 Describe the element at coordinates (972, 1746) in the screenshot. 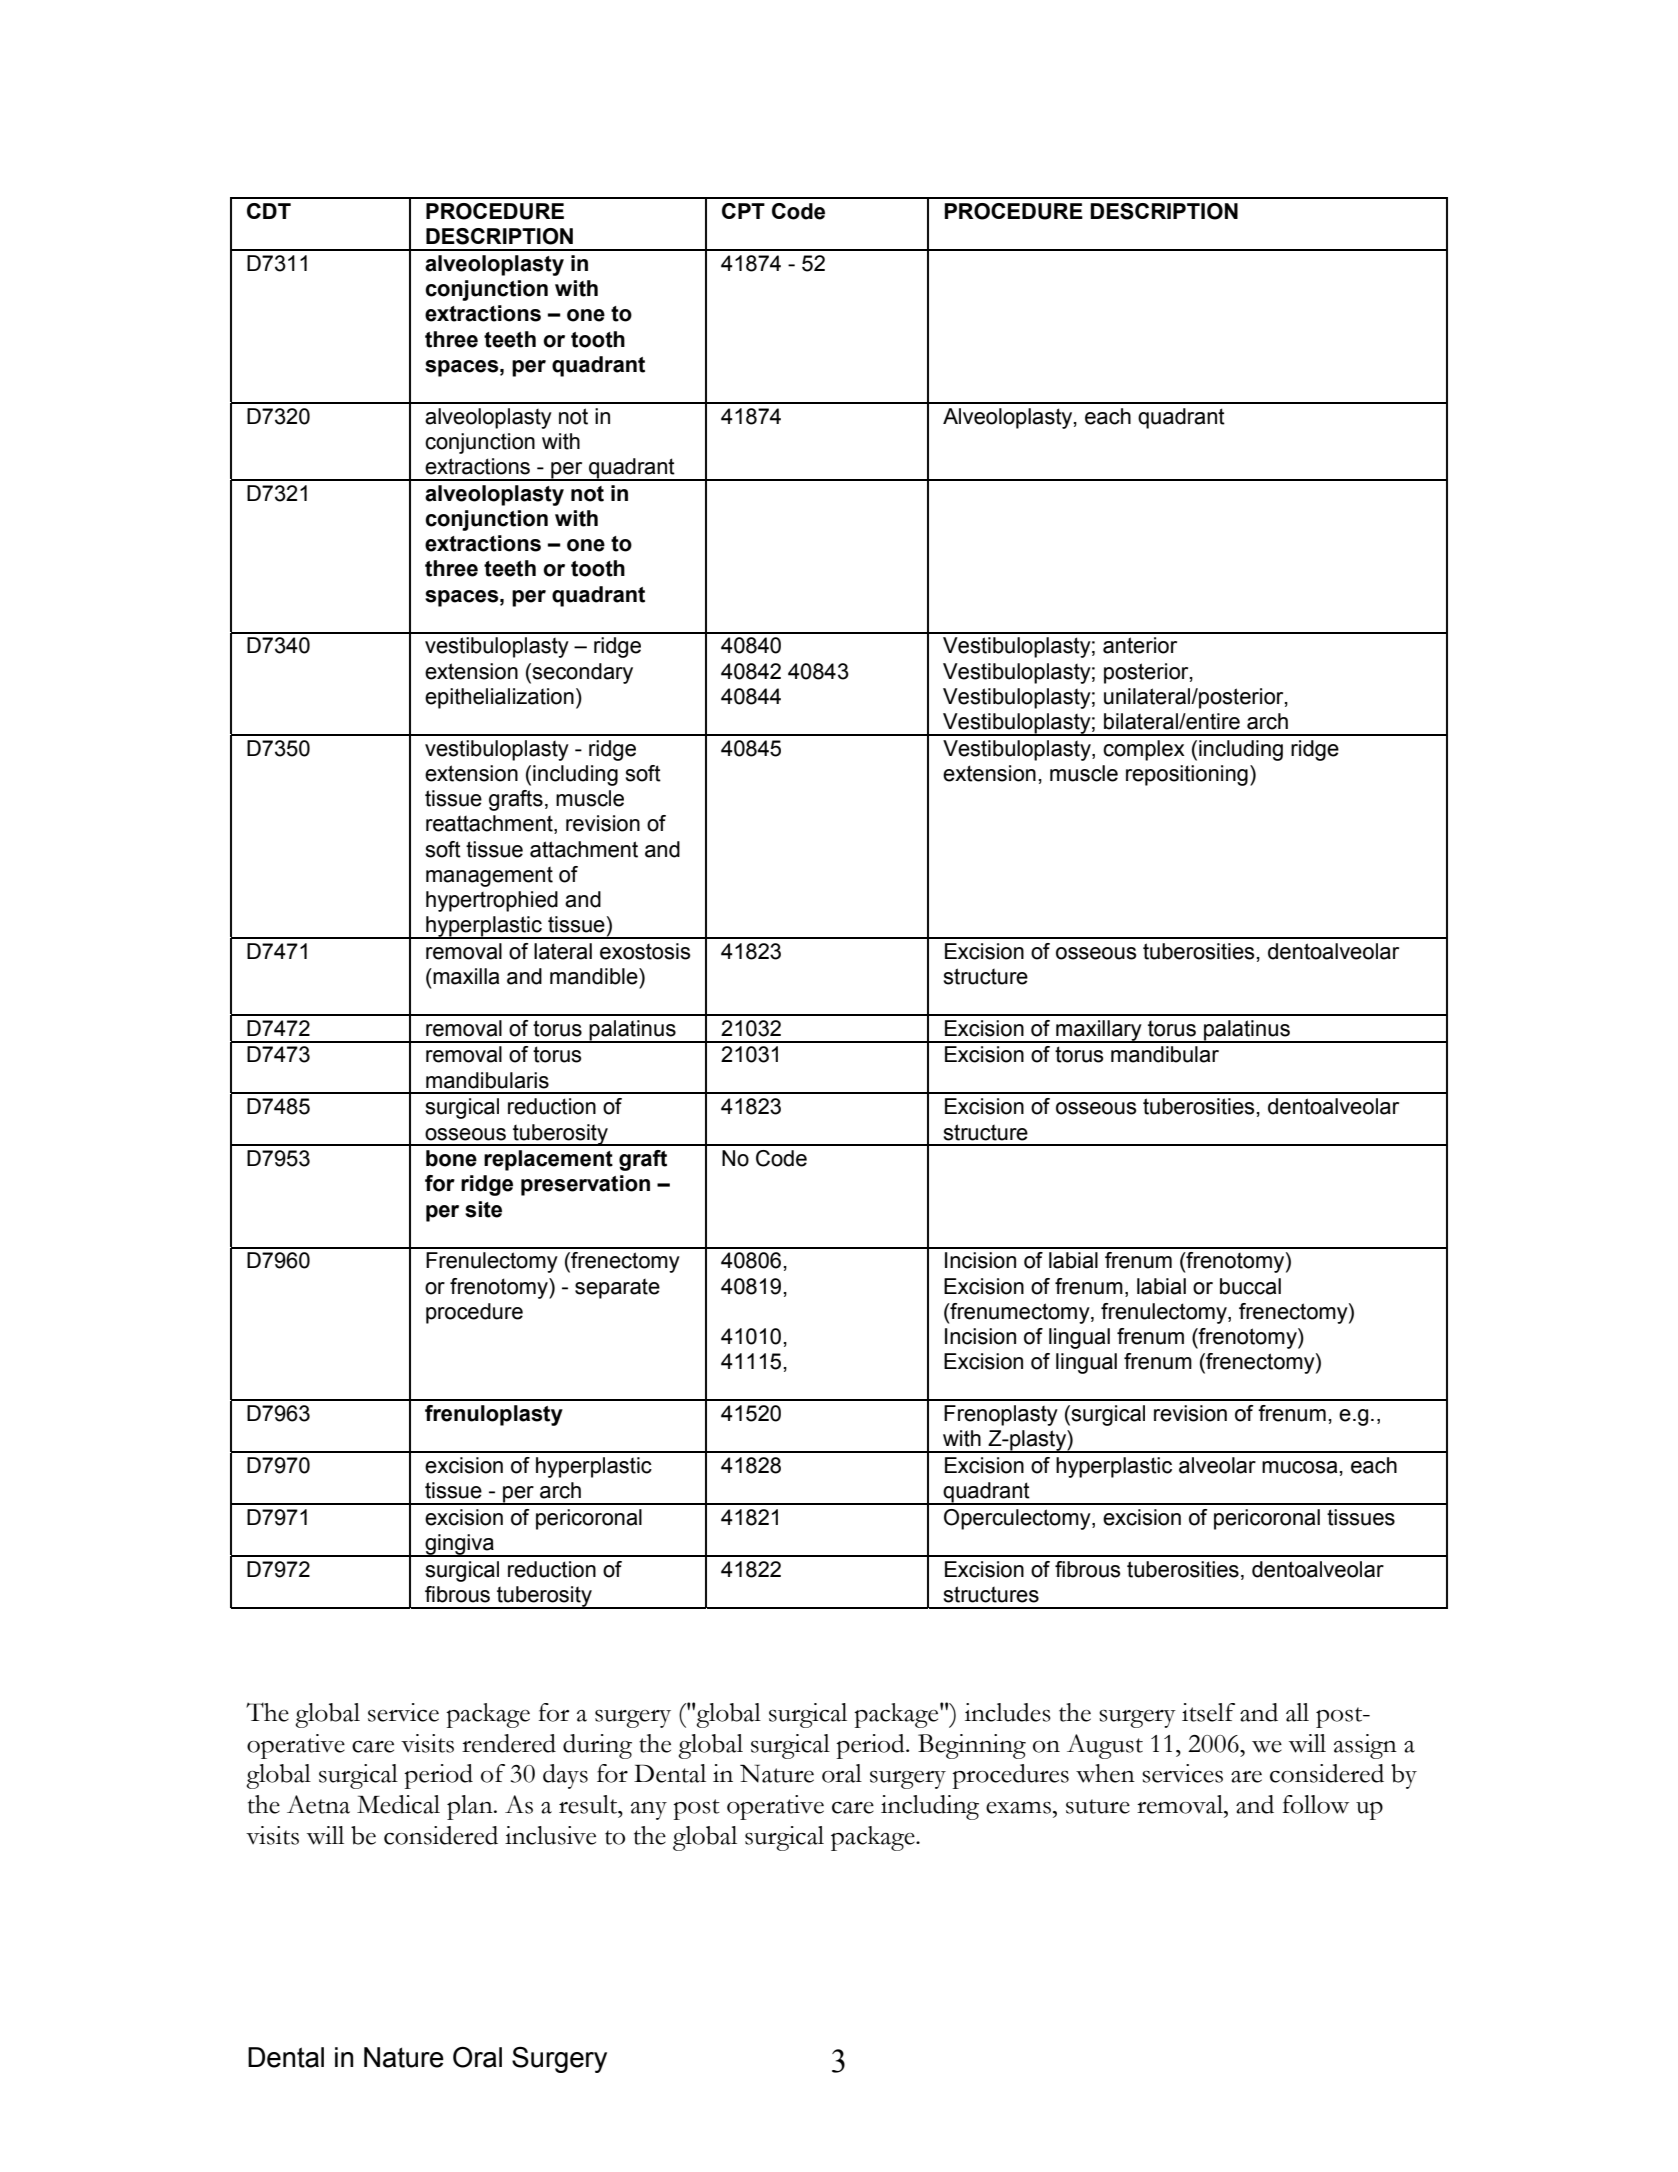

I see `Beginning` at that location.
